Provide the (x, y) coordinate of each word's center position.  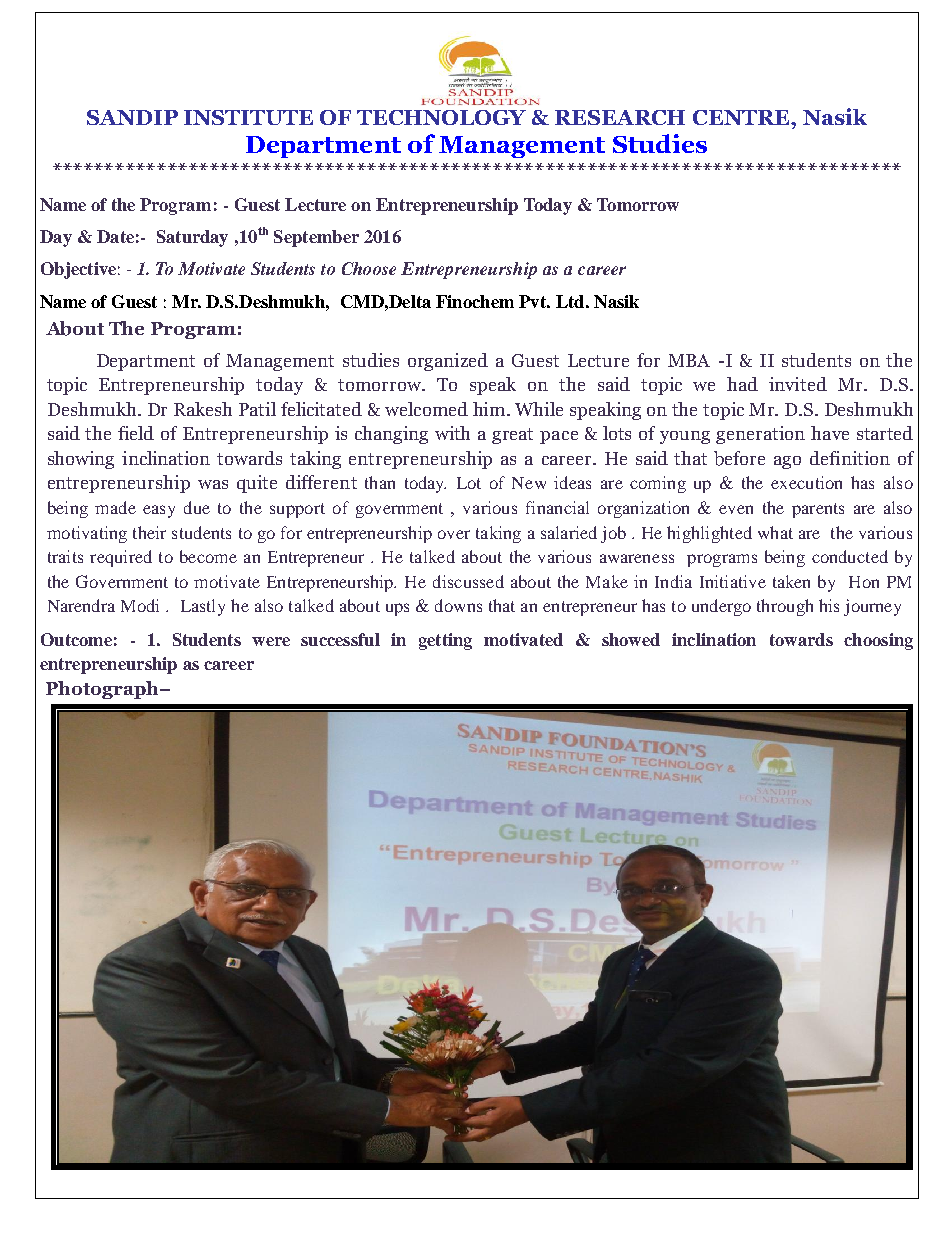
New (529, 483)
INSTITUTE (248, 117)
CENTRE (742, 117)
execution (806, 482)
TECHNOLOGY (441, 117)
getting (445, 641)
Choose (369, 268)
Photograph (103, 690)
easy (159, 511)
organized (448, 362)
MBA (689, 360)
